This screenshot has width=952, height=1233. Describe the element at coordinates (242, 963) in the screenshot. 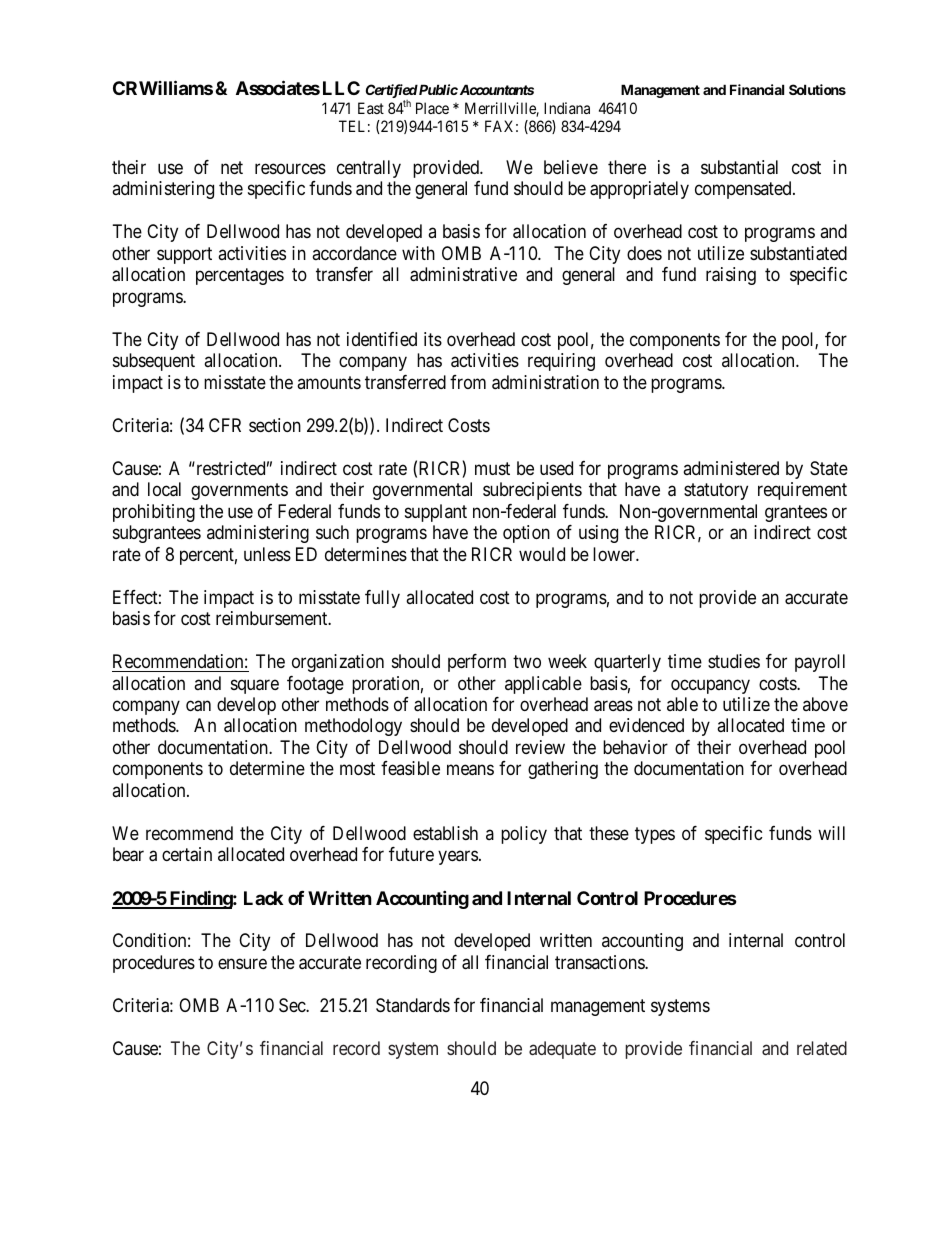

I see `ensure` at that location.
